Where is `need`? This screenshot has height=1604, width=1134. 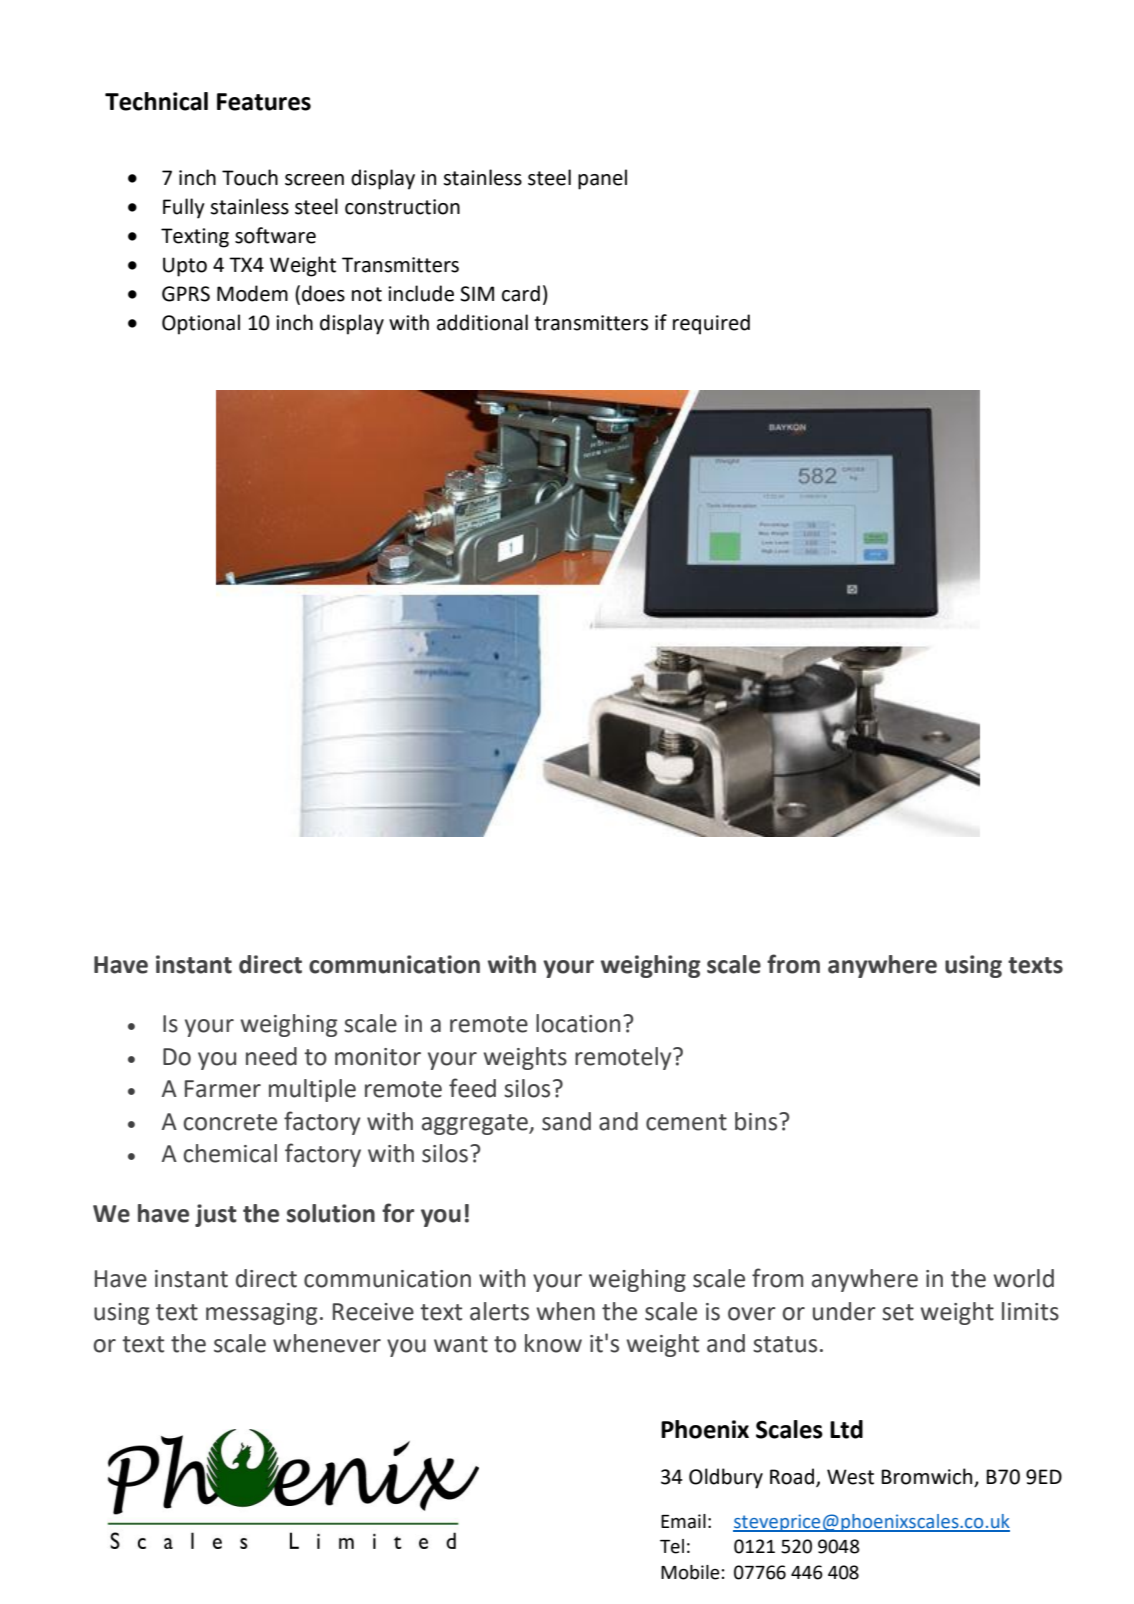
need is located at coordinates (271, 1056).
